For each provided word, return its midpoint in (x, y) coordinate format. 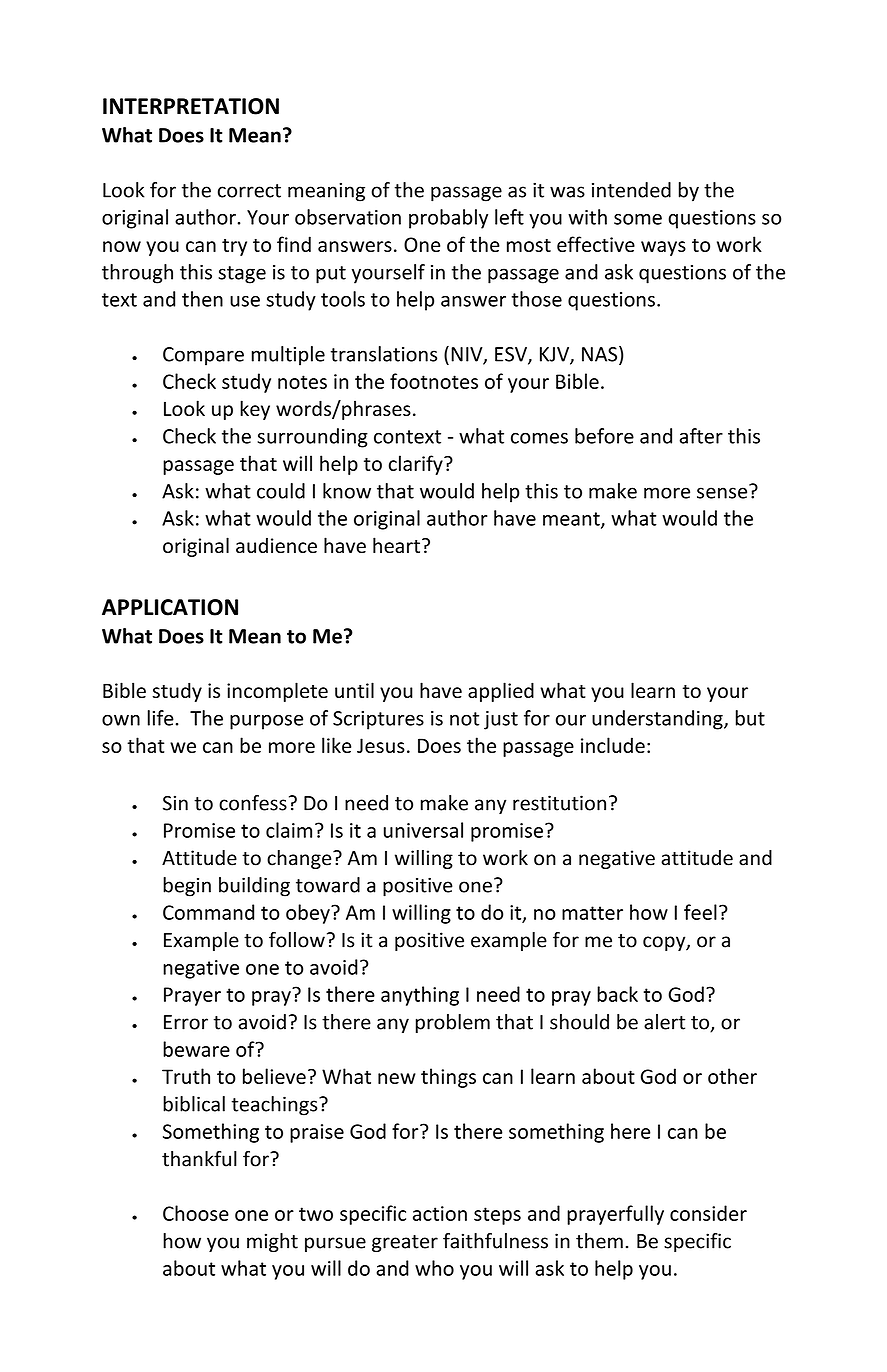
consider (708, 1213)
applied (501, 692)
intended (631, 190)
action (440, 1213)
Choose (196, 1213)
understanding (658, 720)
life (161, 718)
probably (448, 219)
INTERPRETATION (191, 106)
